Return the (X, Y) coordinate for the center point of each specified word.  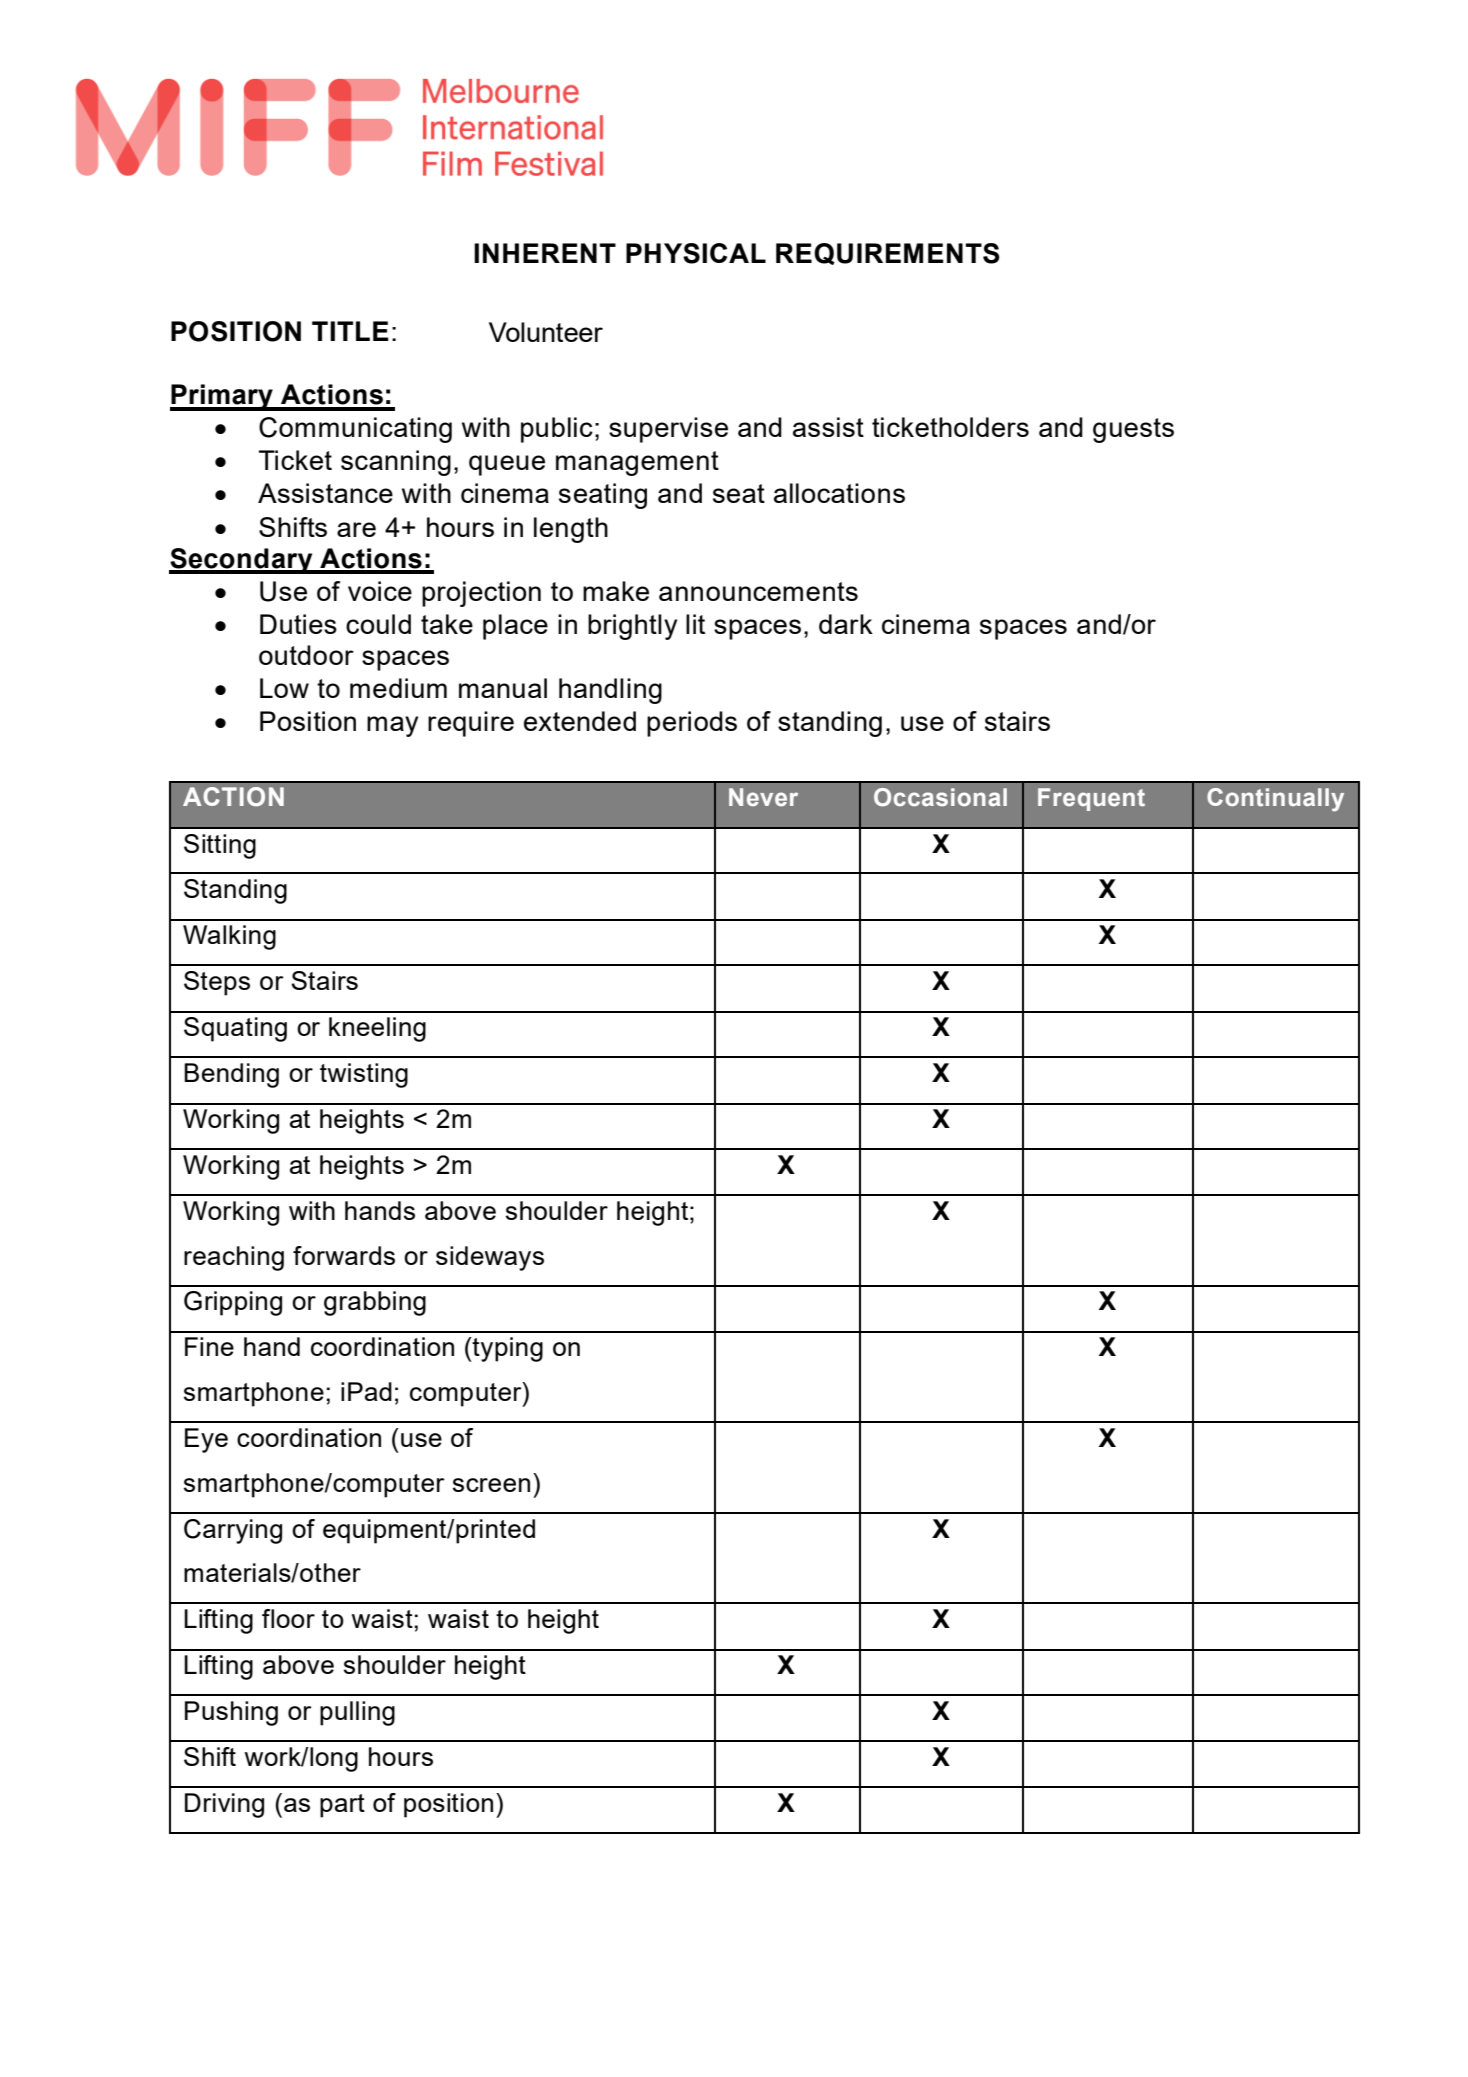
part (342, 1806)
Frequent (1091, 799)
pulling (357, 1713)
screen (491, 1485)
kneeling (377, 1029)
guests (1133, 430)
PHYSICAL (696, 253)
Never (763, 797)
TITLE (350, 331)
